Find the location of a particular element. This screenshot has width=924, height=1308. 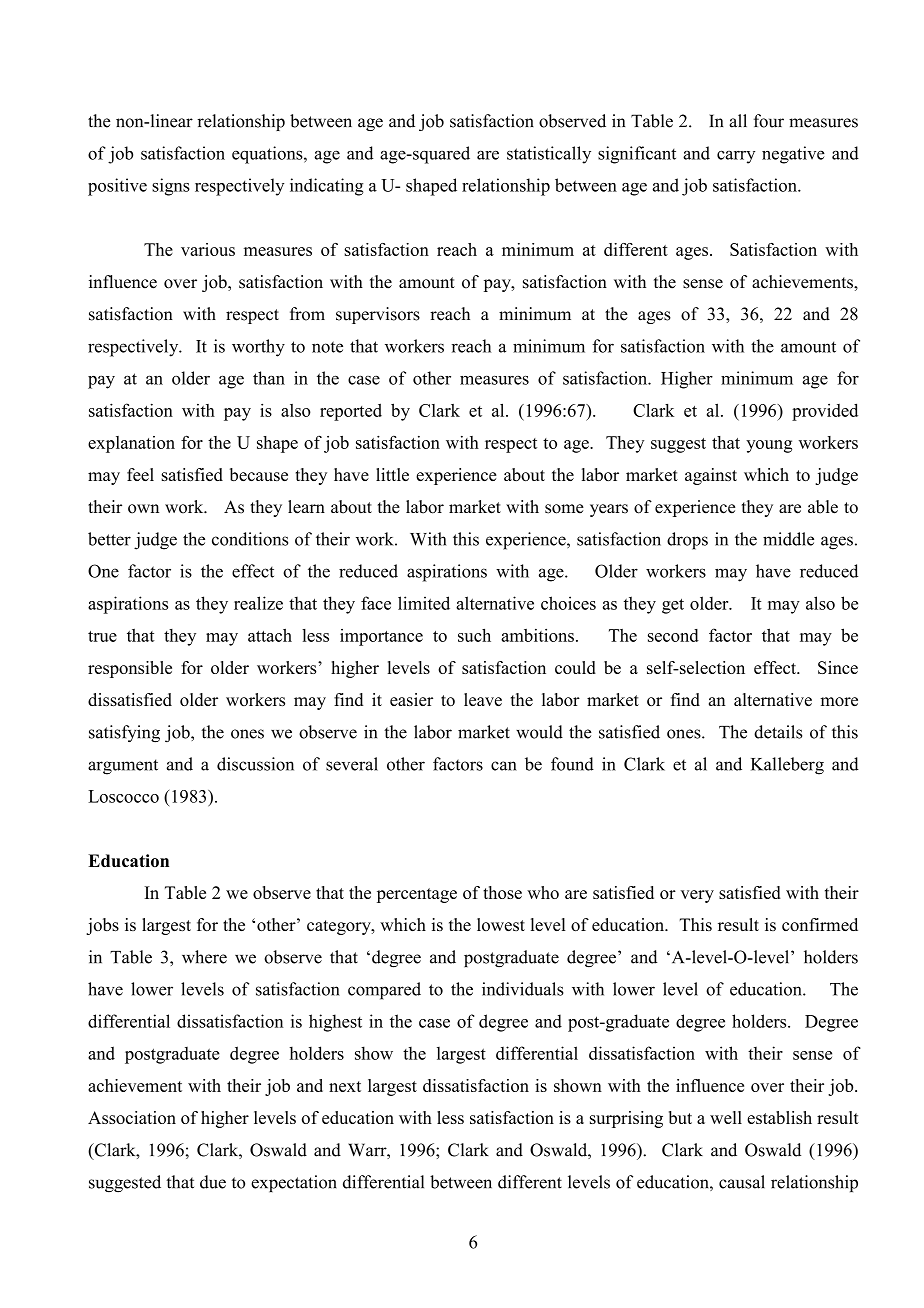

carry is located at coordinates (736, 157).
